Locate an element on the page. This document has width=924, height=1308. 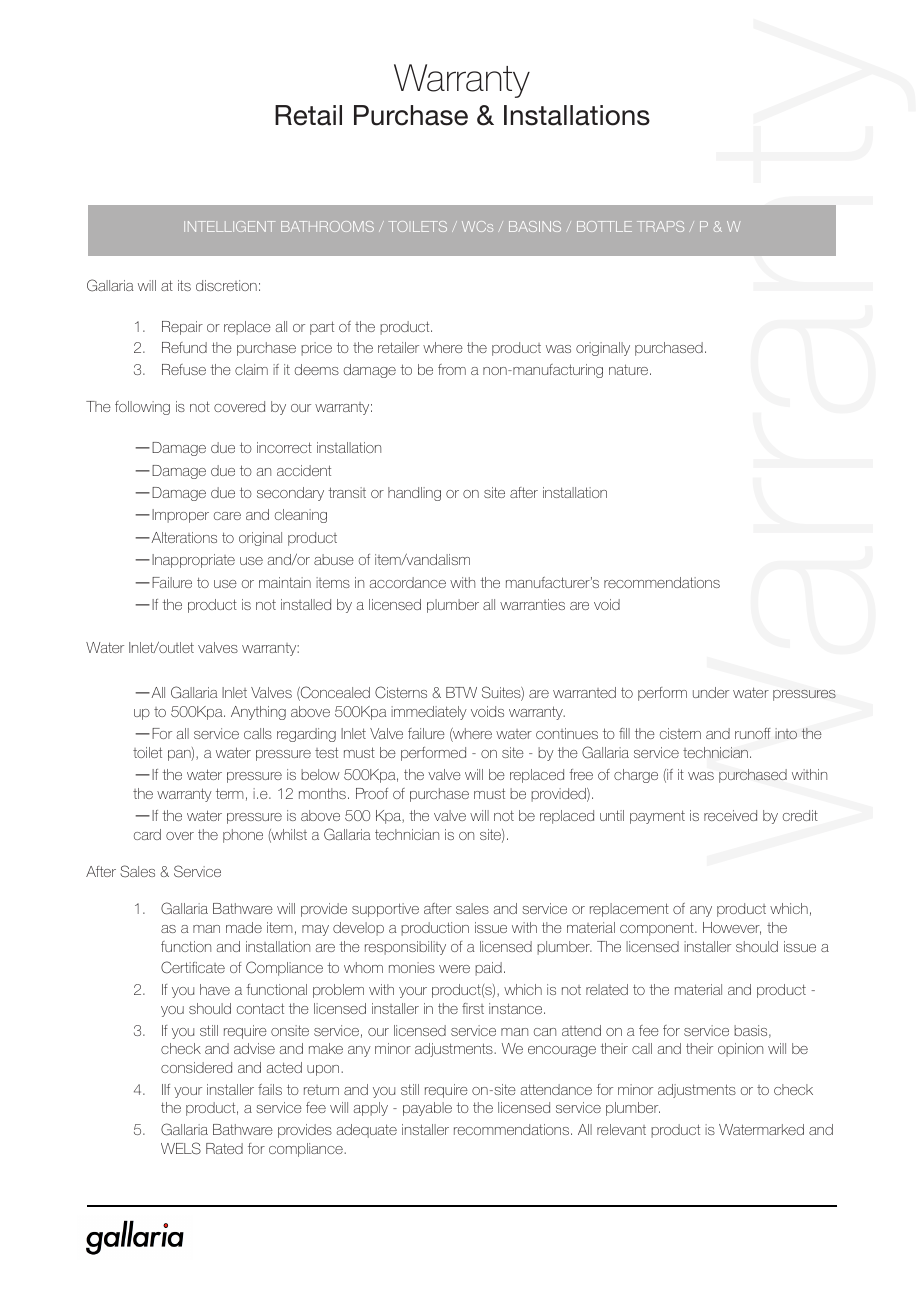
handling is located at coordinates (414, 494).
